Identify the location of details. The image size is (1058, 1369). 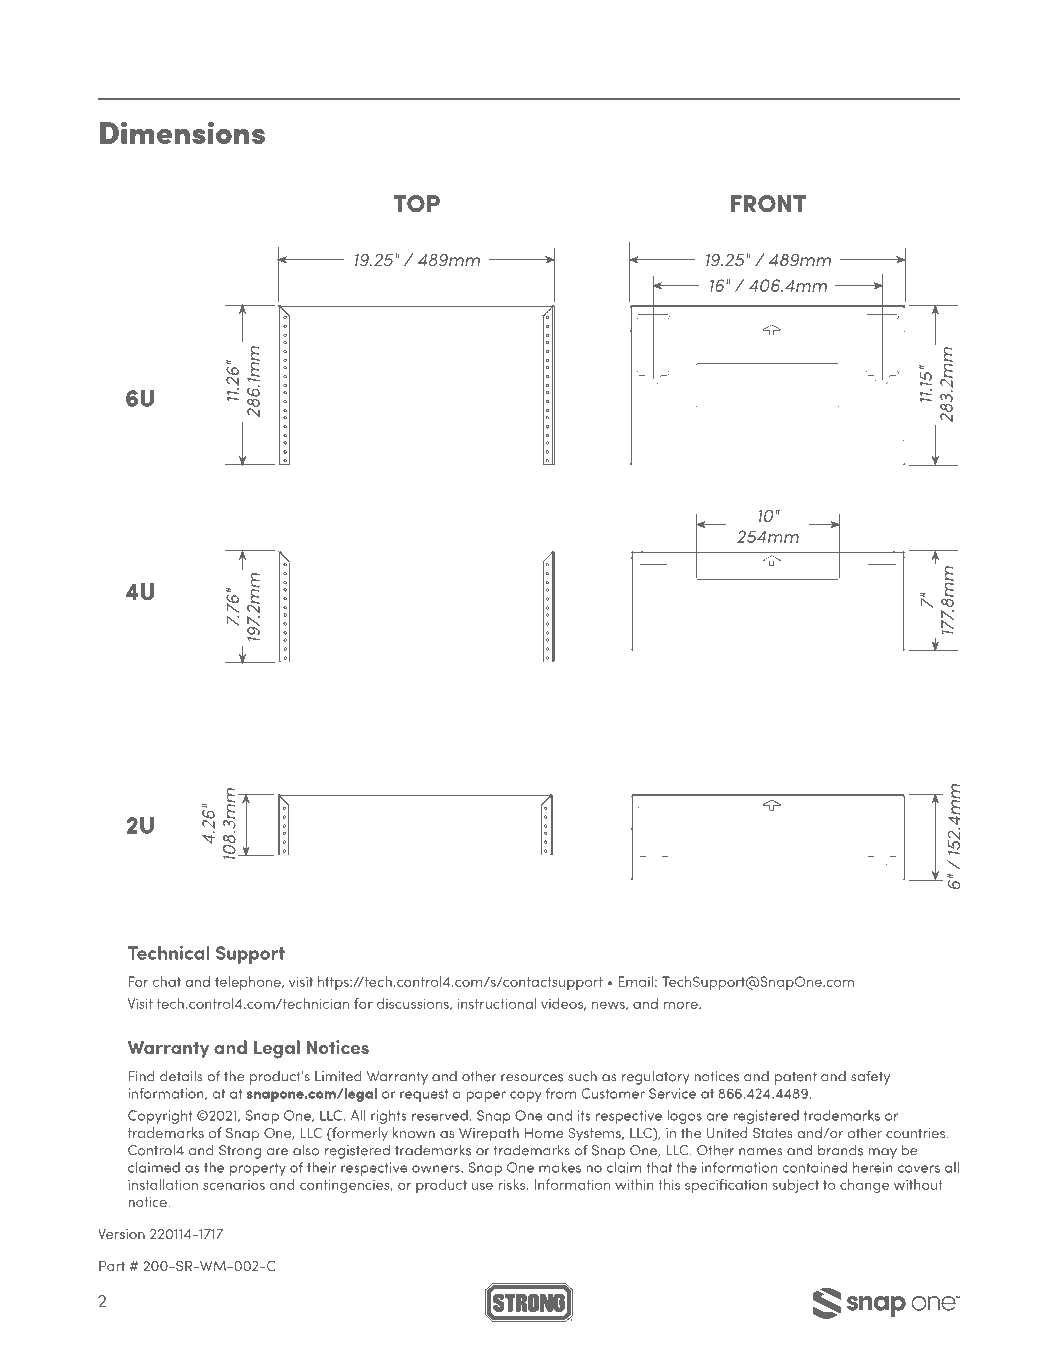
(181, 1076).
